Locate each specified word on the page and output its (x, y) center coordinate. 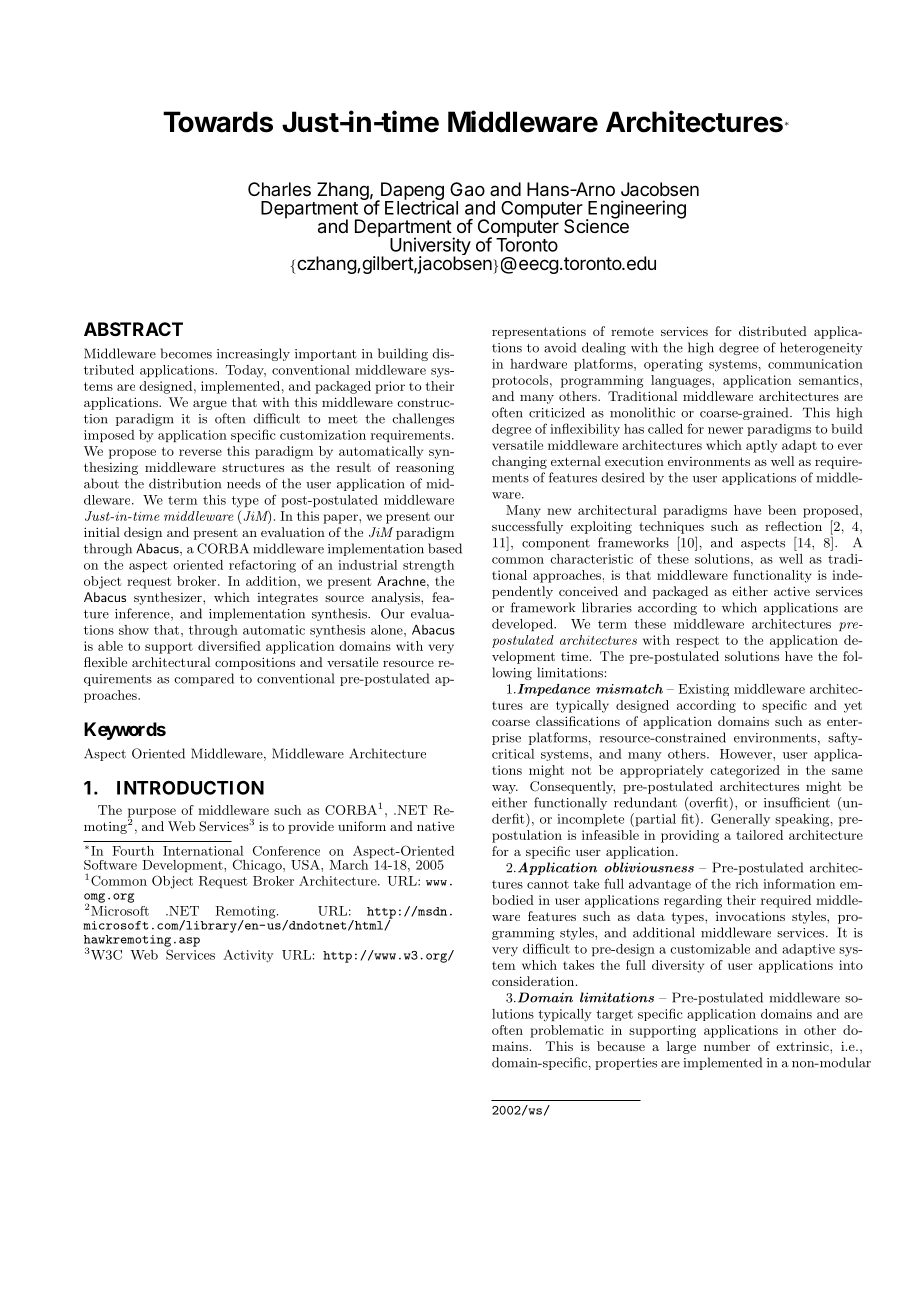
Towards (218, 122)
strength (428, 566)
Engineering (636, 210)
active (792, 591)
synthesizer (169, 598)
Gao (467, 189)
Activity (248, 956)
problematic (567, 1031)
